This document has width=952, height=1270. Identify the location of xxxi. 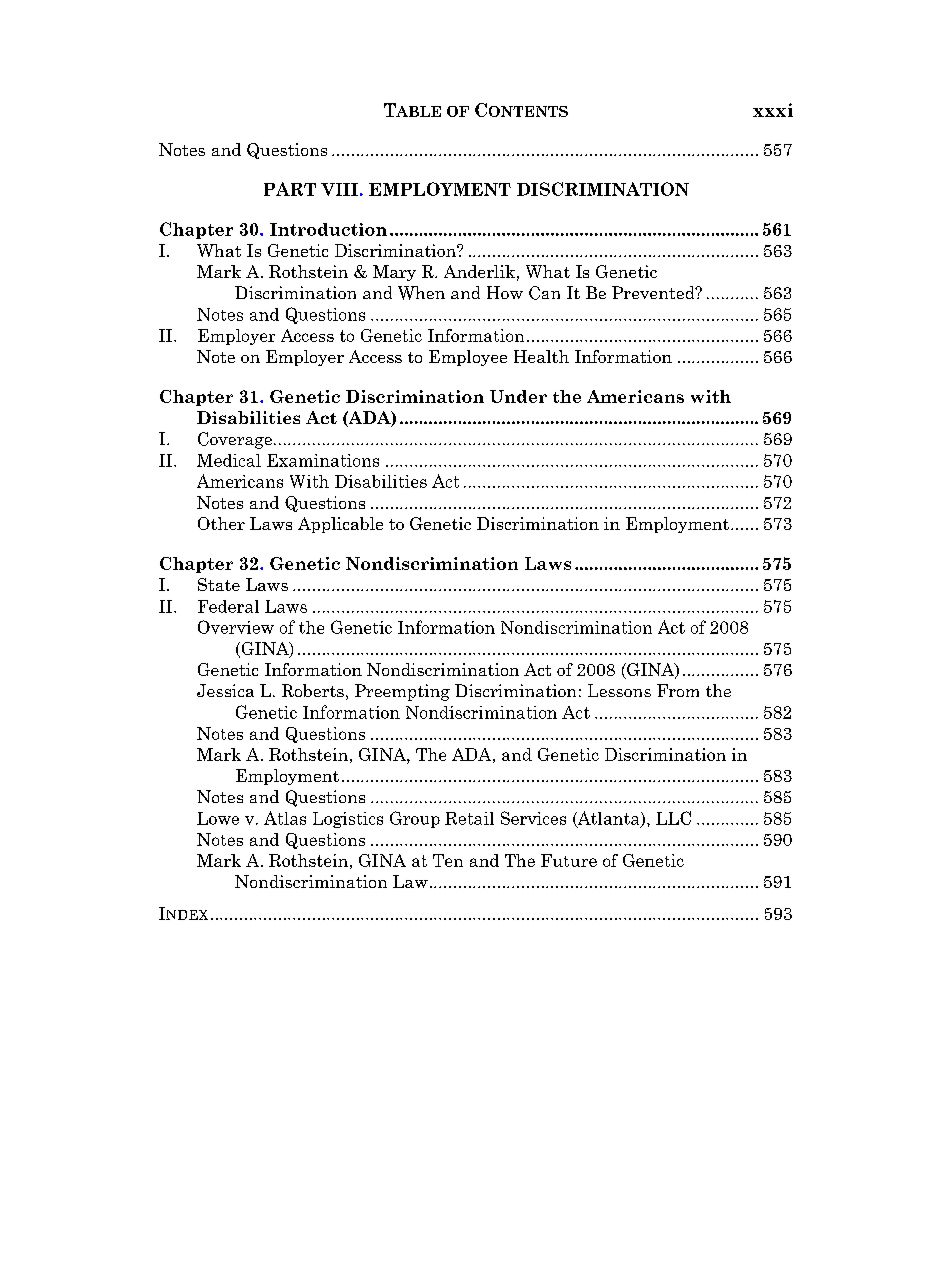
(773, 110).
